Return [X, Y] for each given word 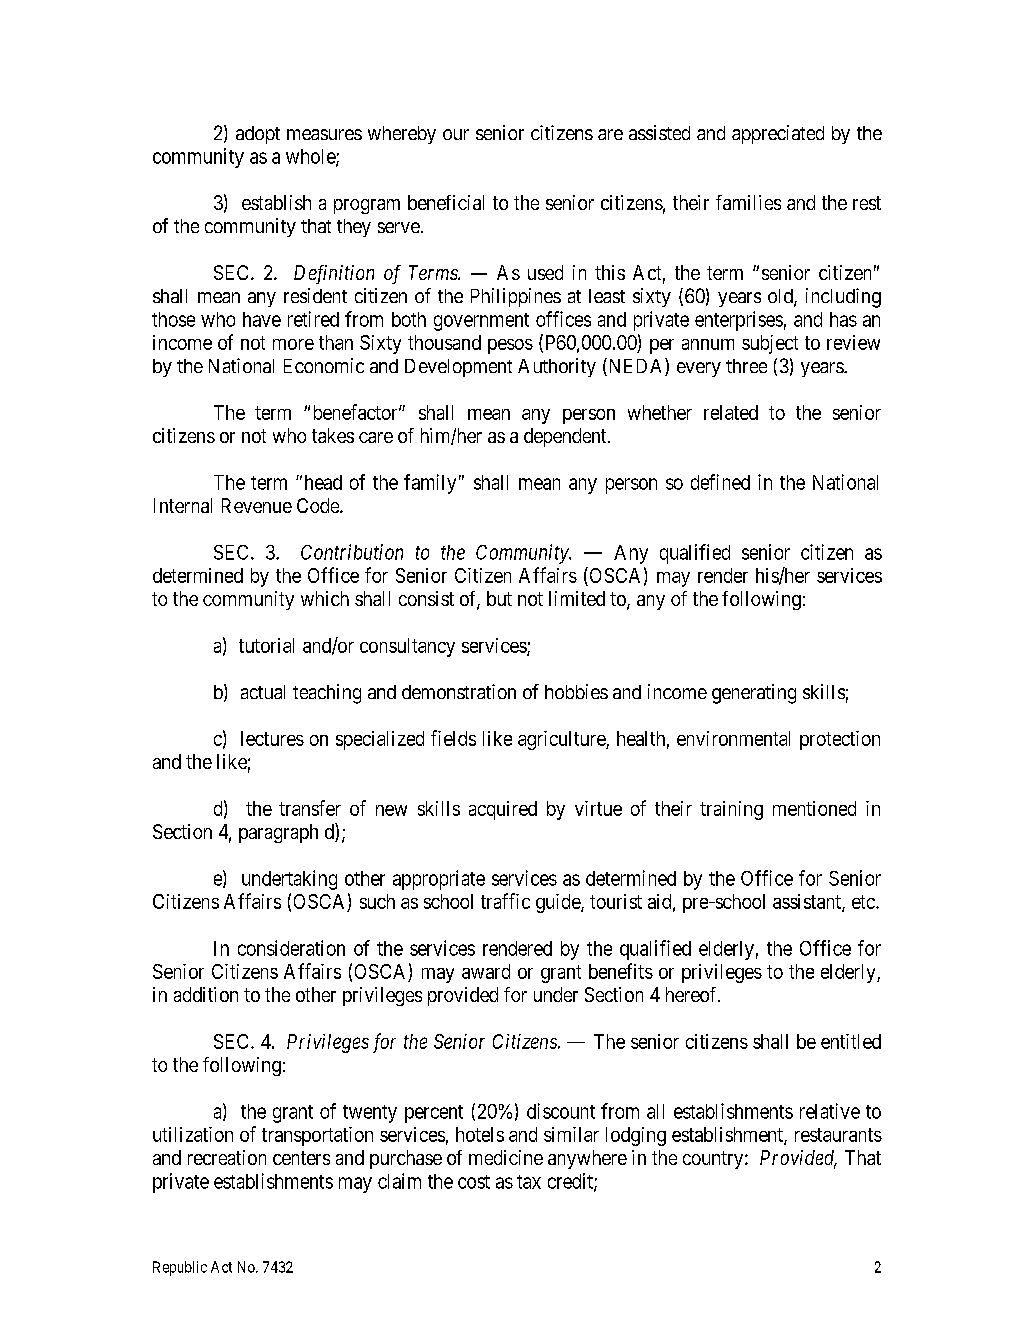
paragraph [278, 833]
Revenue [257, 505]
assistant [808, 903]
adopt [258, 135]
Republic [180, 1268]
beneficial [446, 202]
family [430, 484]
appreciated [778, 134]
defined [720, 482]
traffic [505, 901]
